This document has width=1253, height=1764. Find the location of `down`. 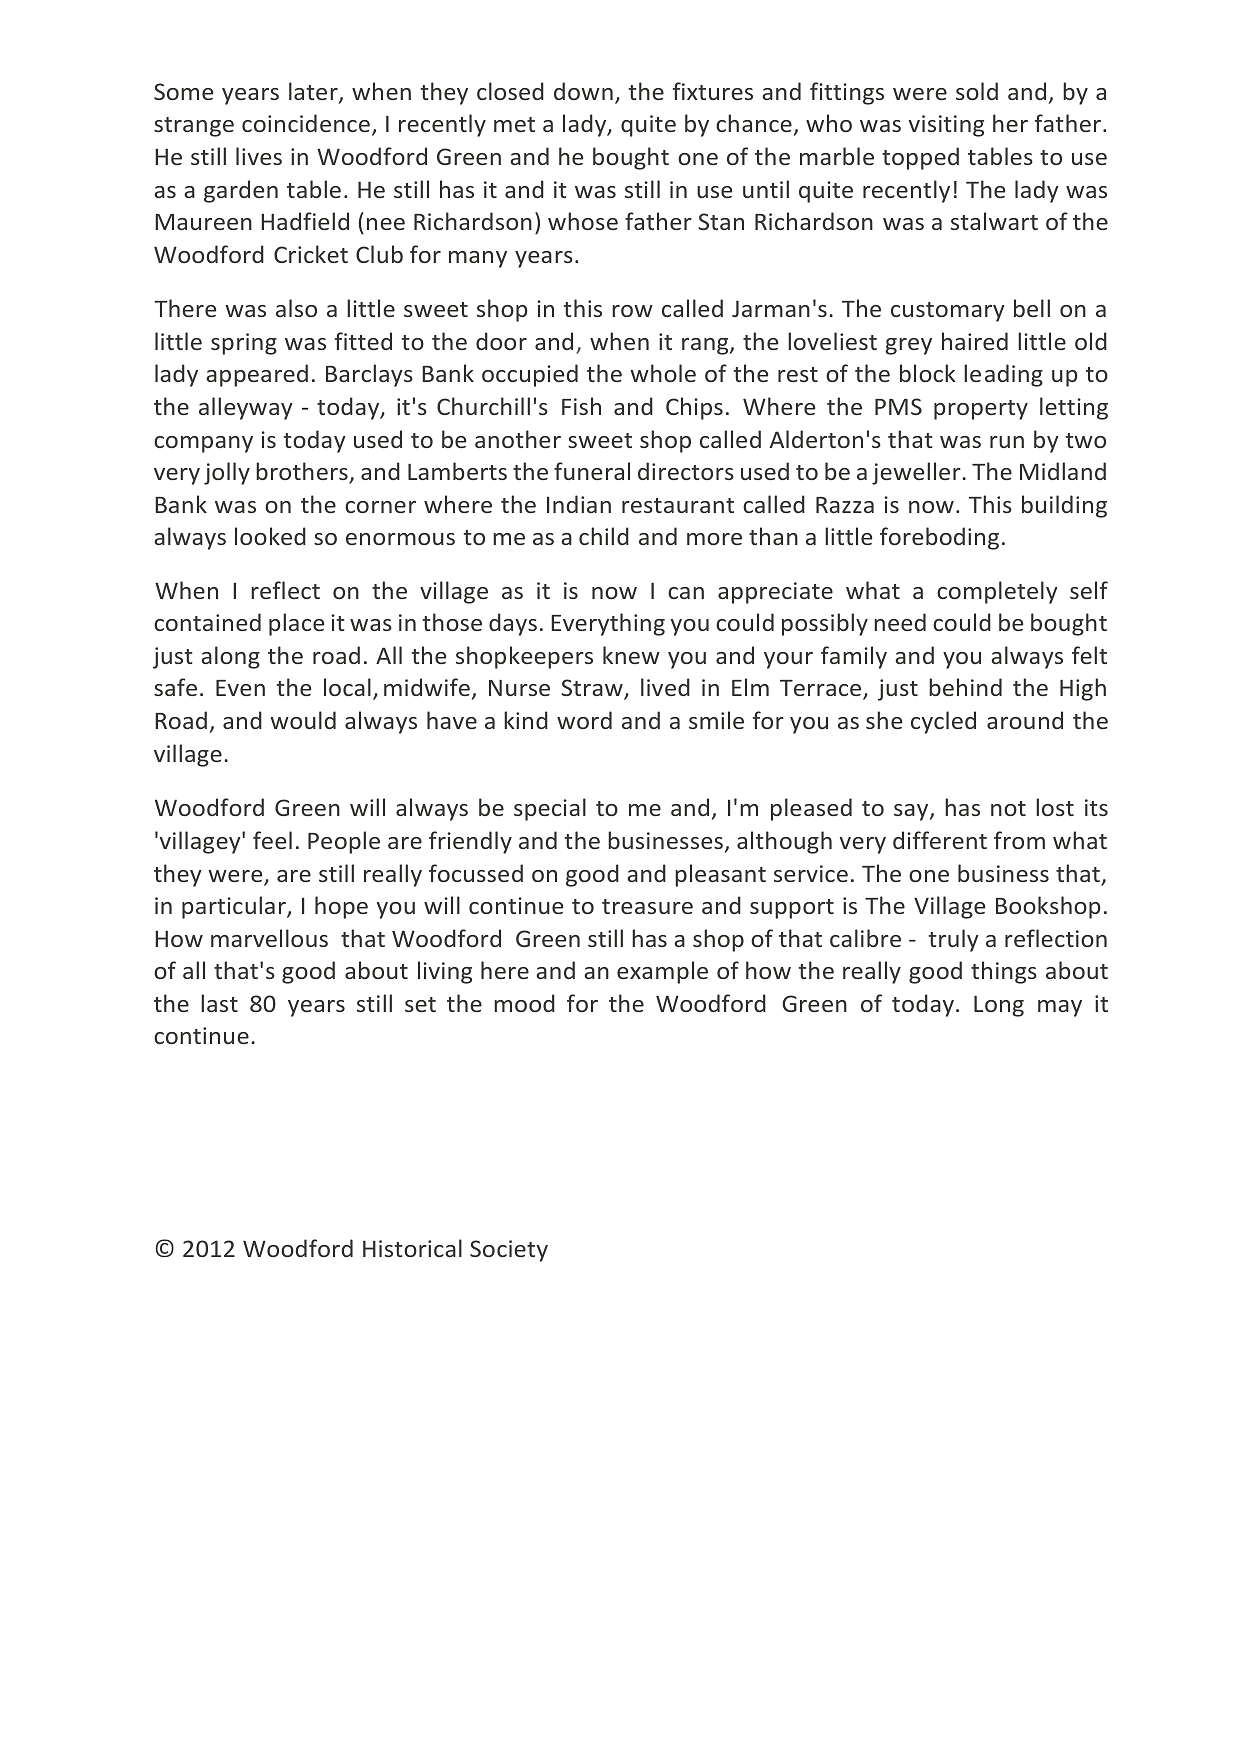

down is located at coordinates (583, 91).
